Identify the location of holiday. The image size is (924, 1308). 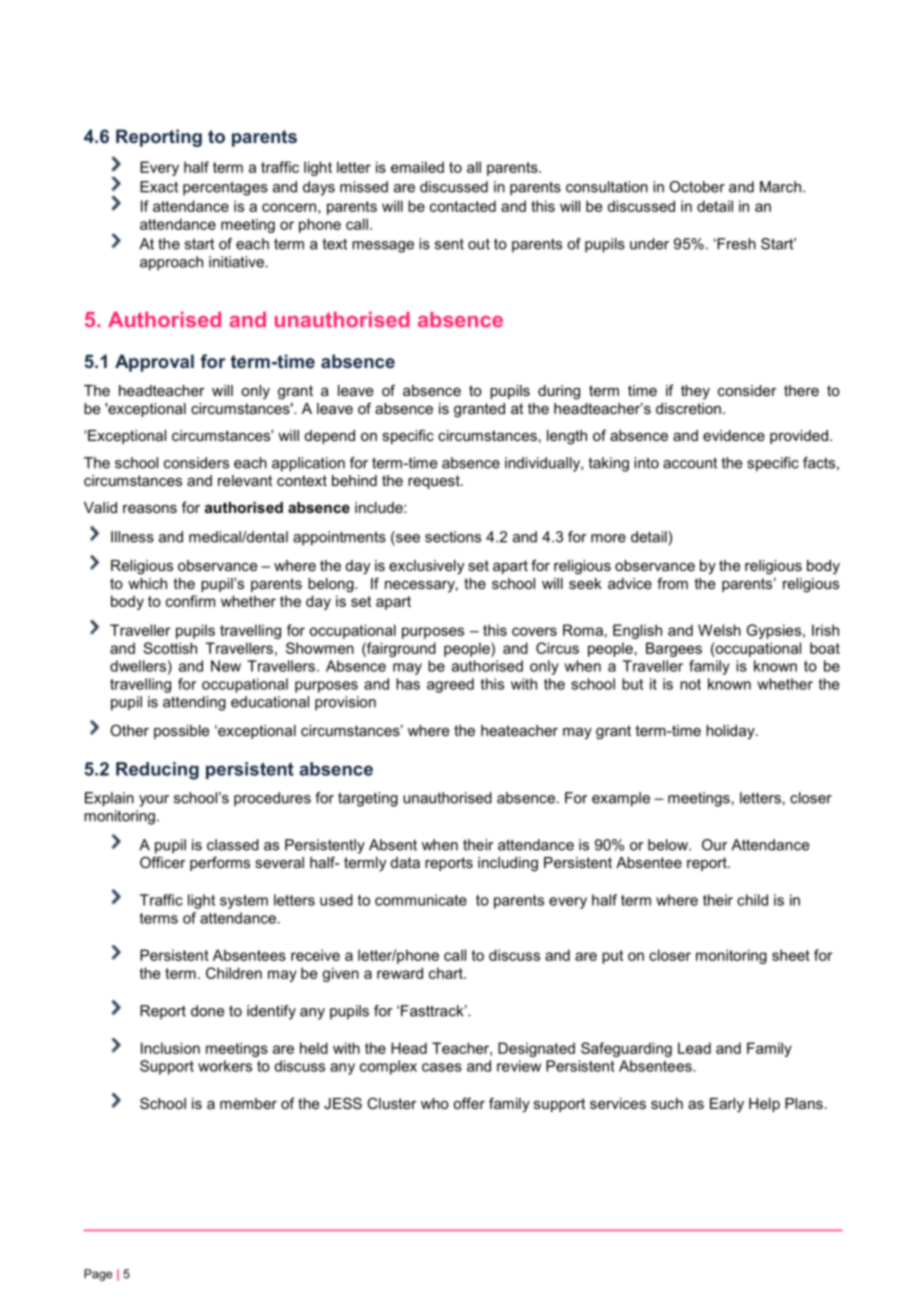
(731, 732).
